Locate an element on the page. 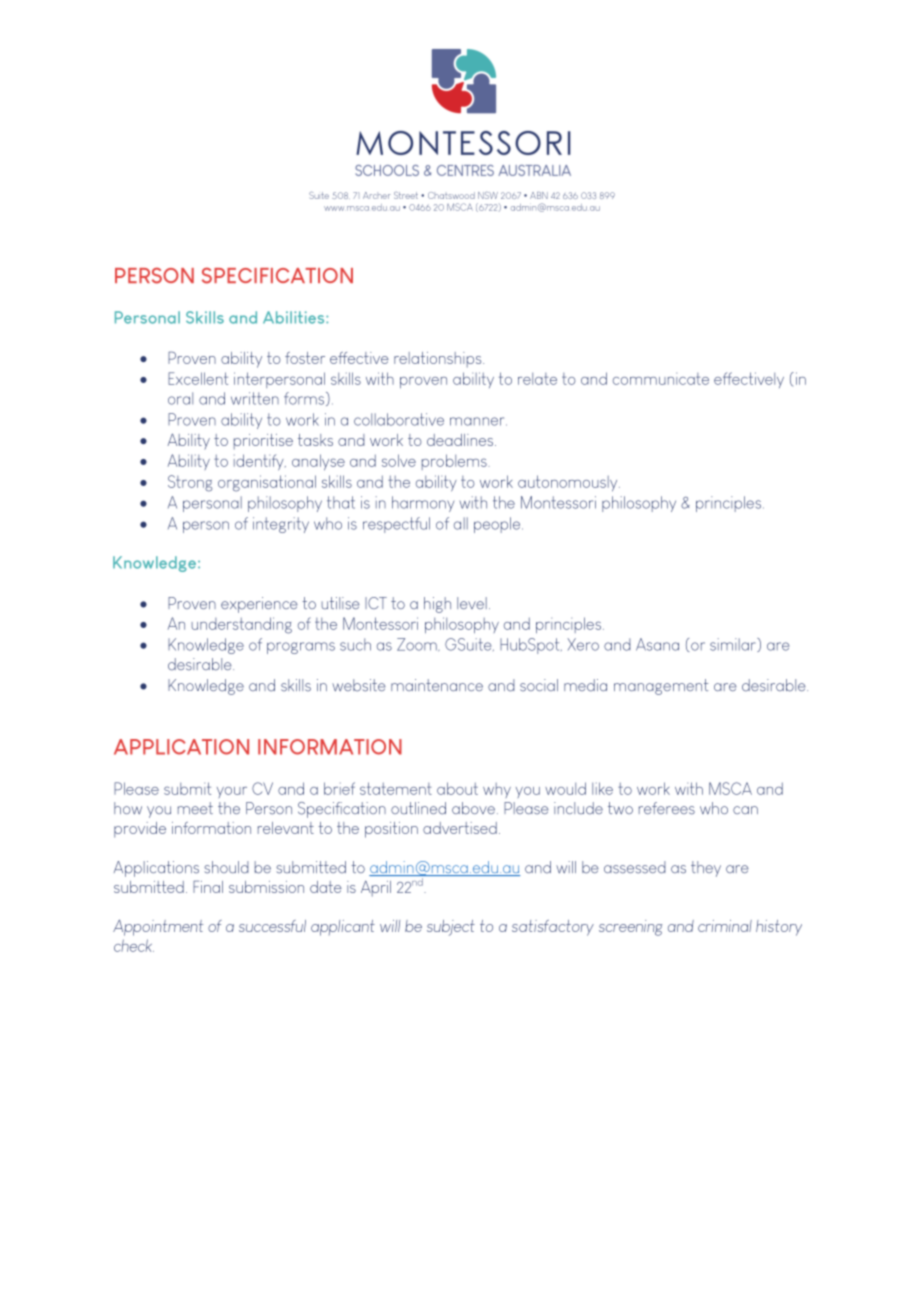 The width and height of the document is (924, 1308). subject is located at coordinates (451, 928).
